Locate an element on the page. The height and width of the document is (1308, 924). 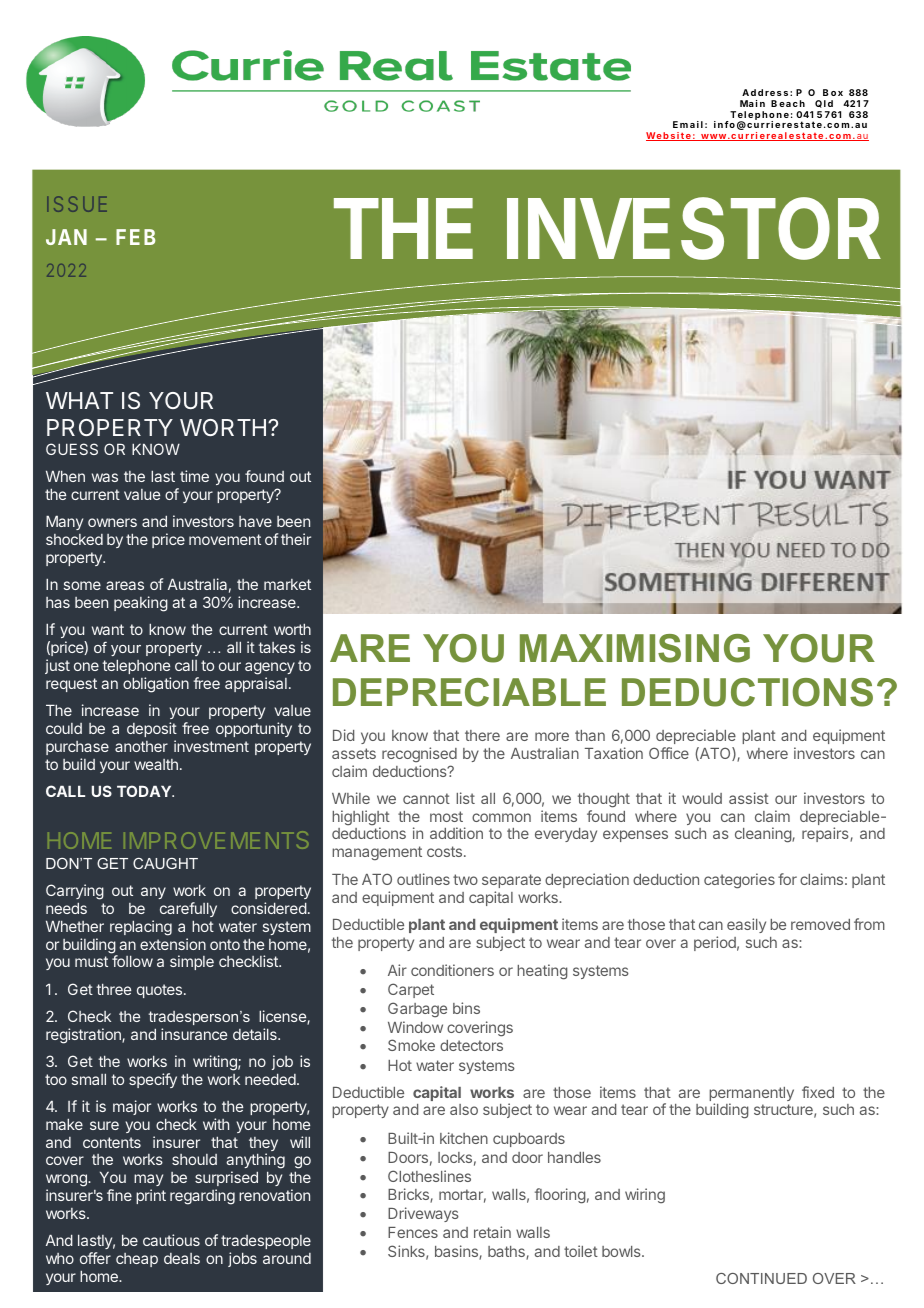
ISSUE is located at coordinates (77, 204).
